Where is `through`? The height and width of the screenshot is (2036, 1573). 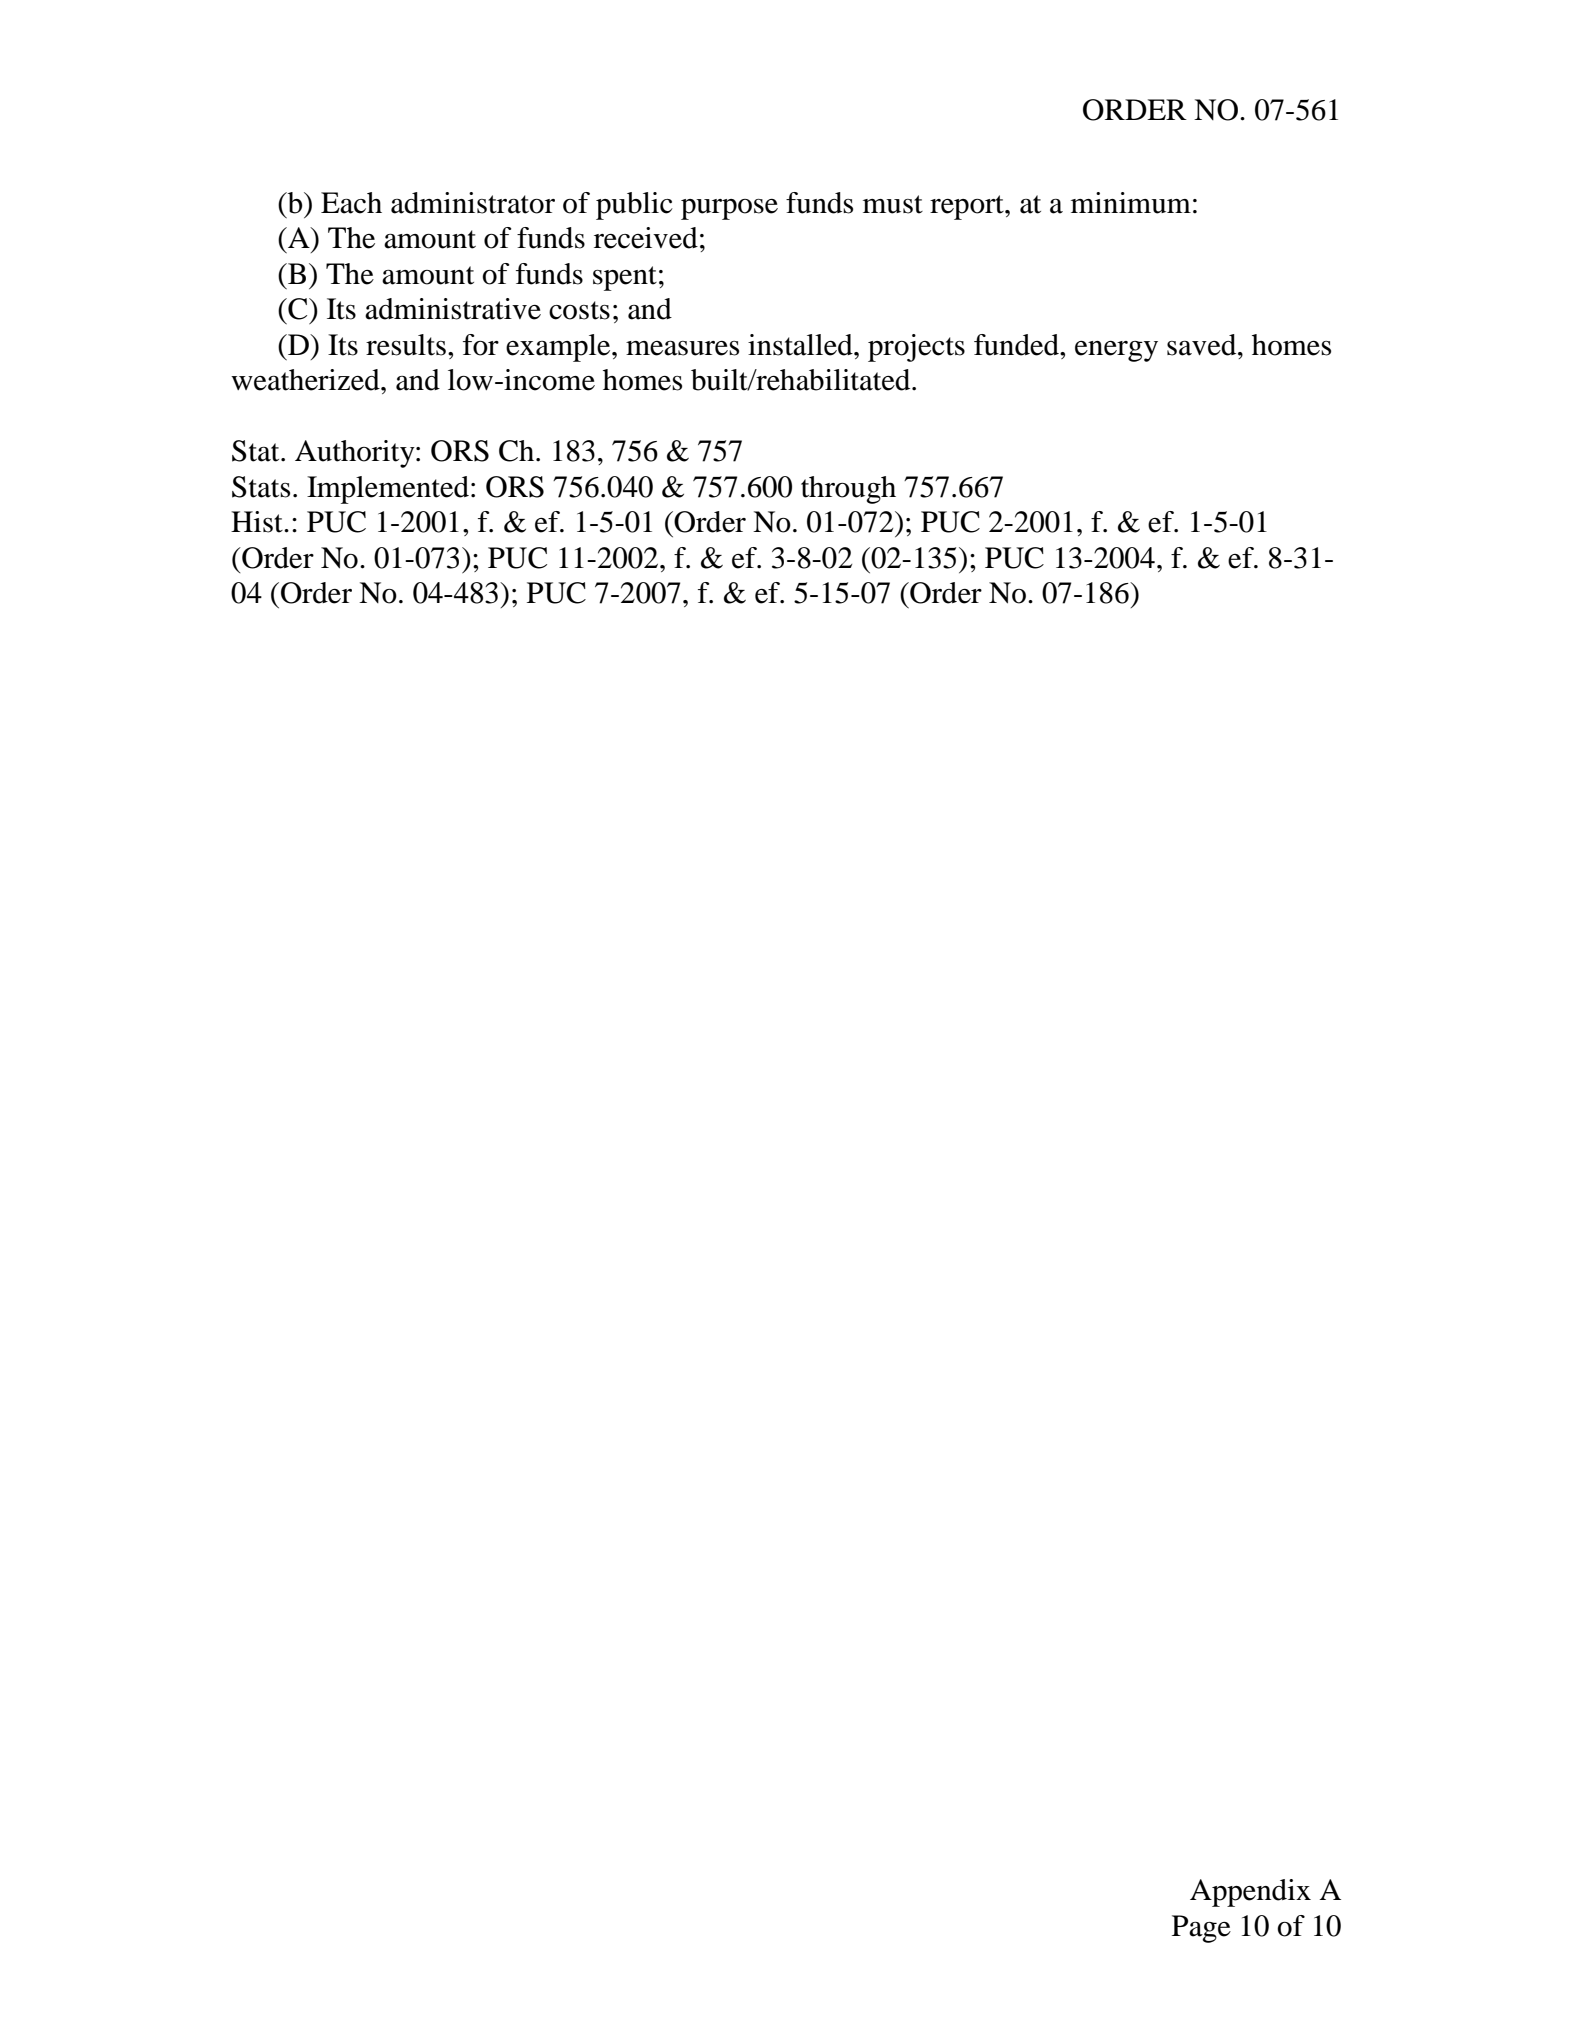
through is located at coordinates (848, 490).
